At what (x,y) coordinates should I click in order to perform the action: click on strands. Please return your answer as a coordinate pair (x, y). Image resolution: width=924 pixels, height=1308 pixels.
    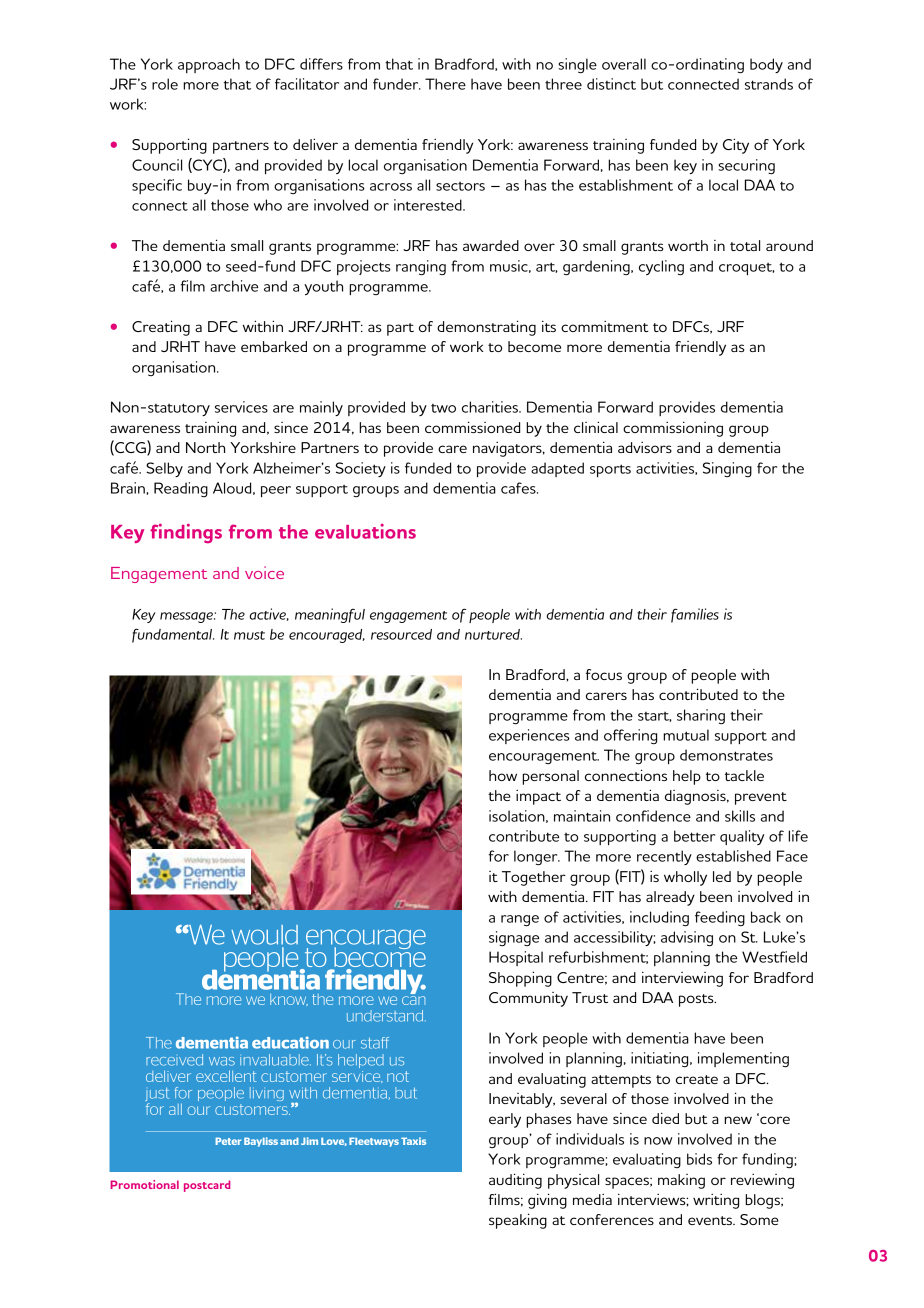
    Looking at the image, I should click on (769, 84).
